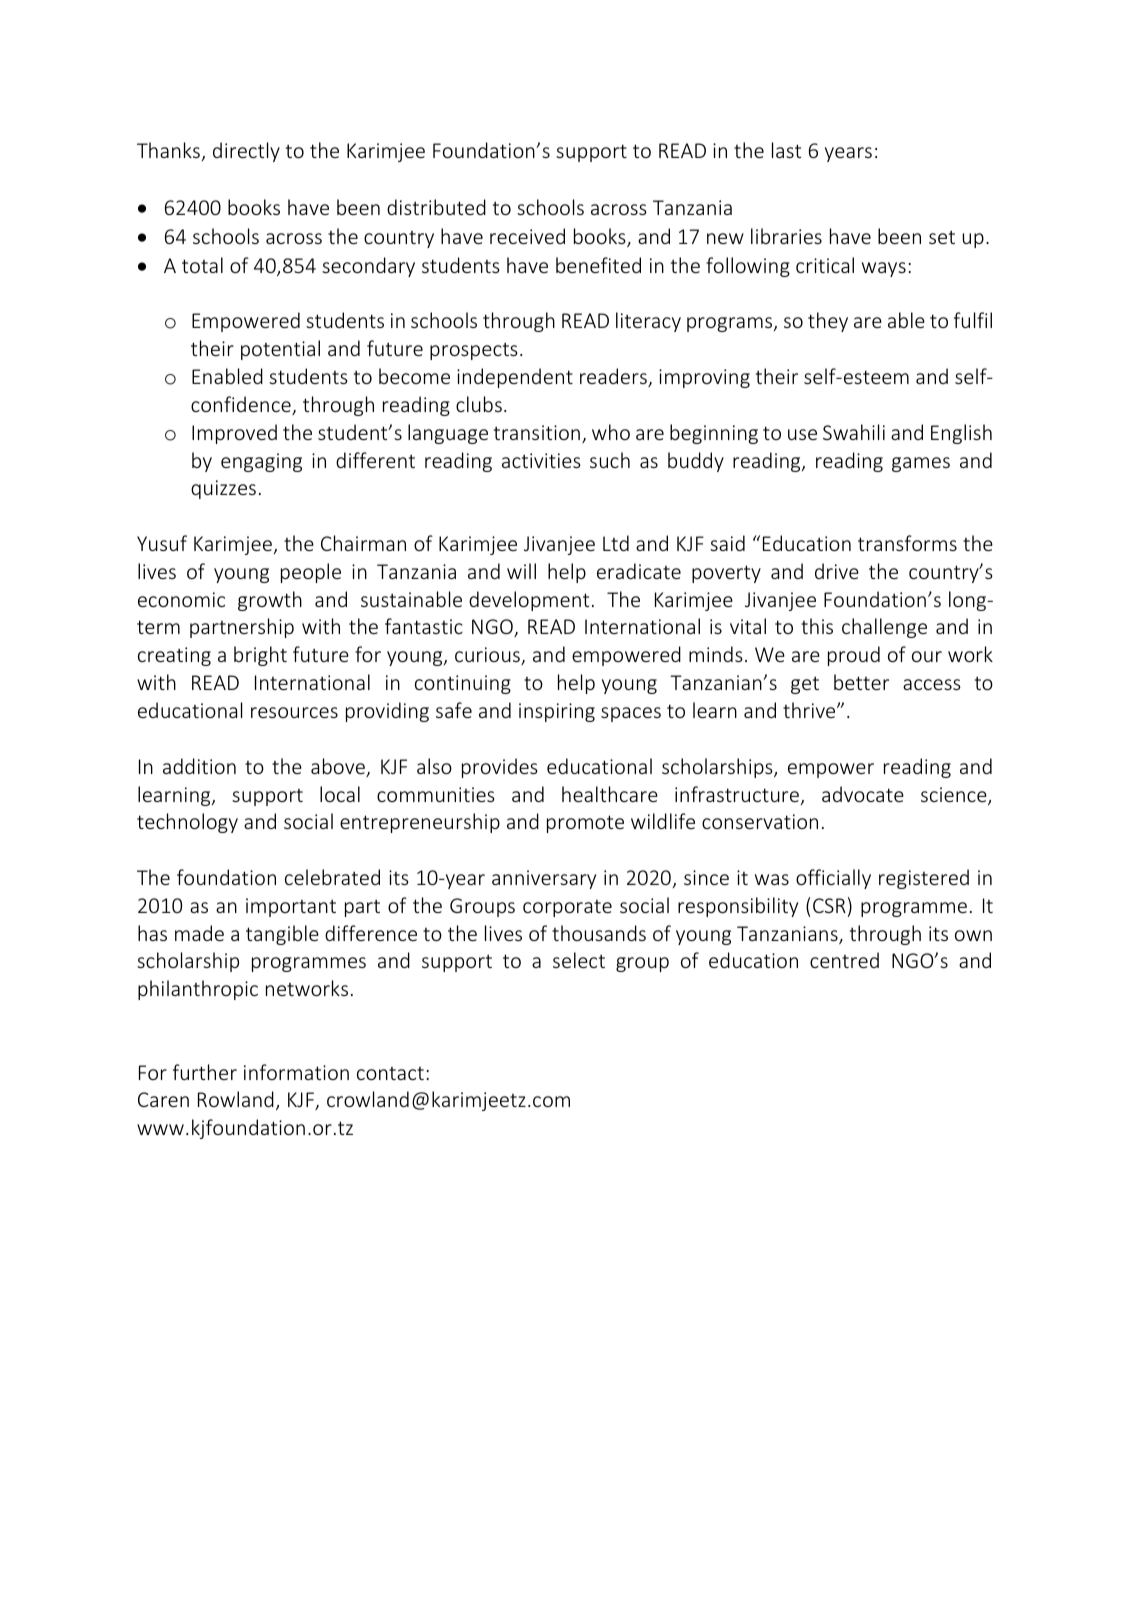  I want to click on select, so click(579, 960).
